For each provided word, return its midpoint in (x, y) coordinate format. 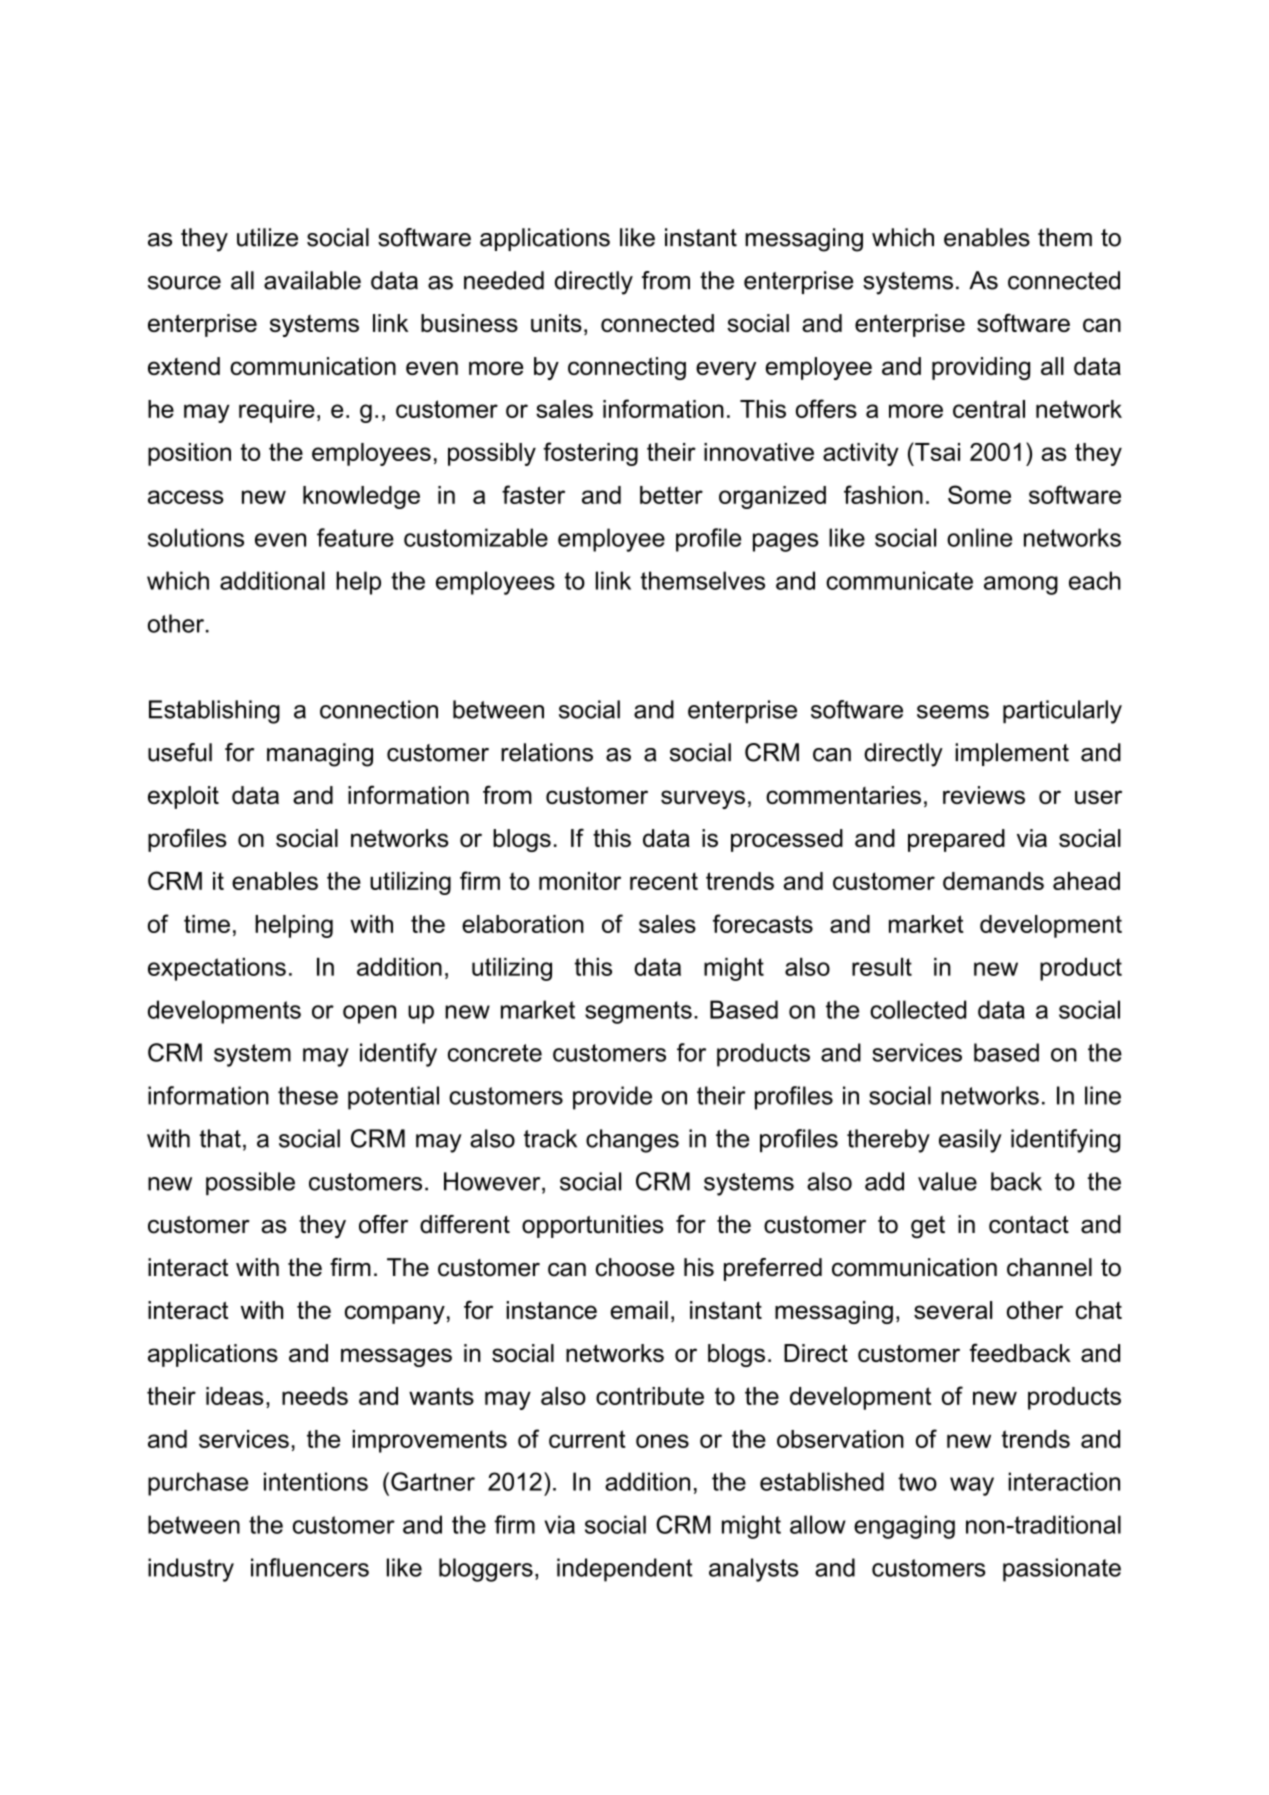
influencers (310, 1567)
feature (355, 537)
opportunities (593, 1226)
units (556, 323)
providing (981, 368)
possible (250, 1184)
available (312, 280)
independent (625, 1570)
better (671, 495)
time (207, 924)
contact (1029, 1225)
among (1021, 585)
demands (993, 881)
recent (664, 881)
